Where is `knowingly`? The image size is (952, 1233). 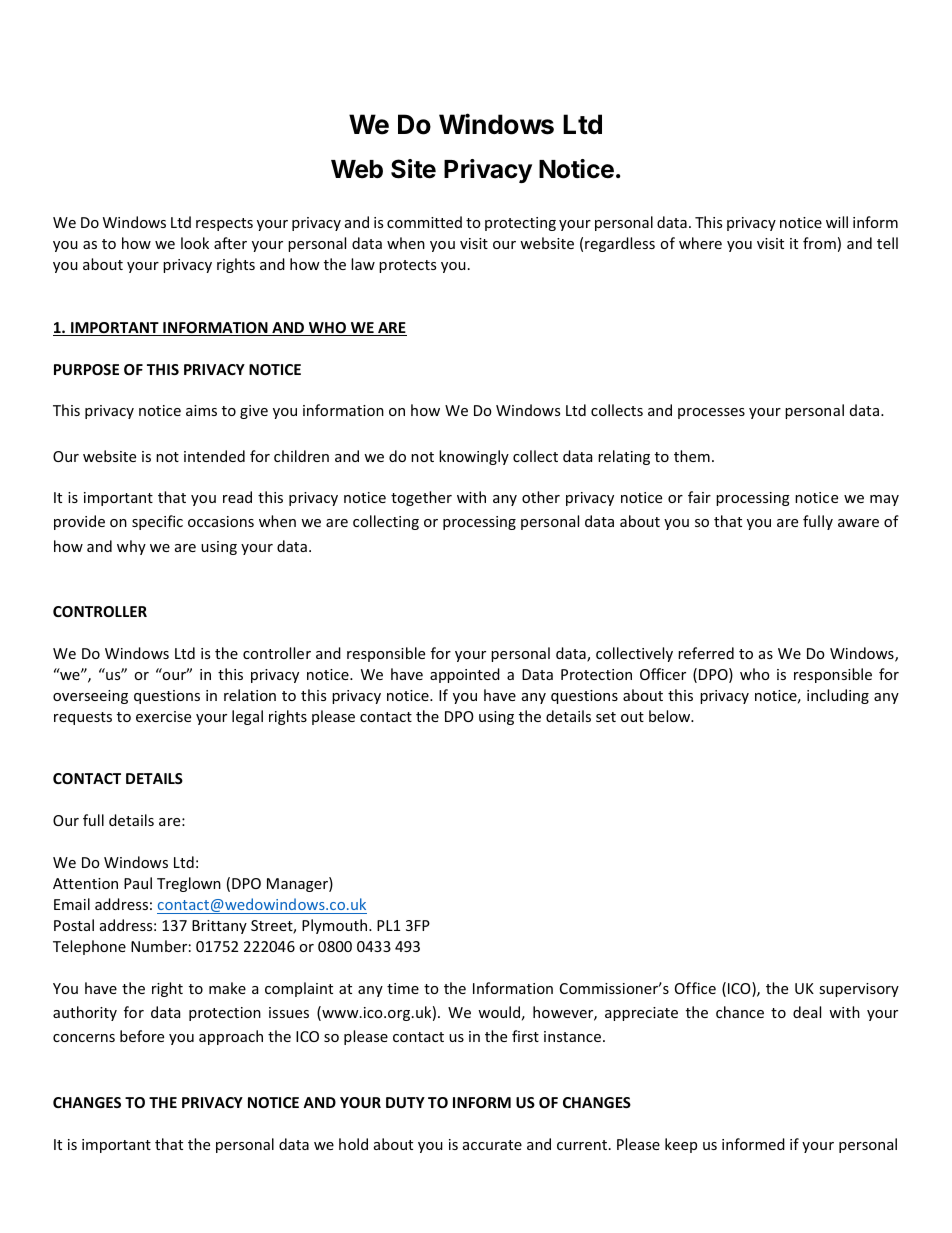
knowingly is located at coordinates (474, 457).
